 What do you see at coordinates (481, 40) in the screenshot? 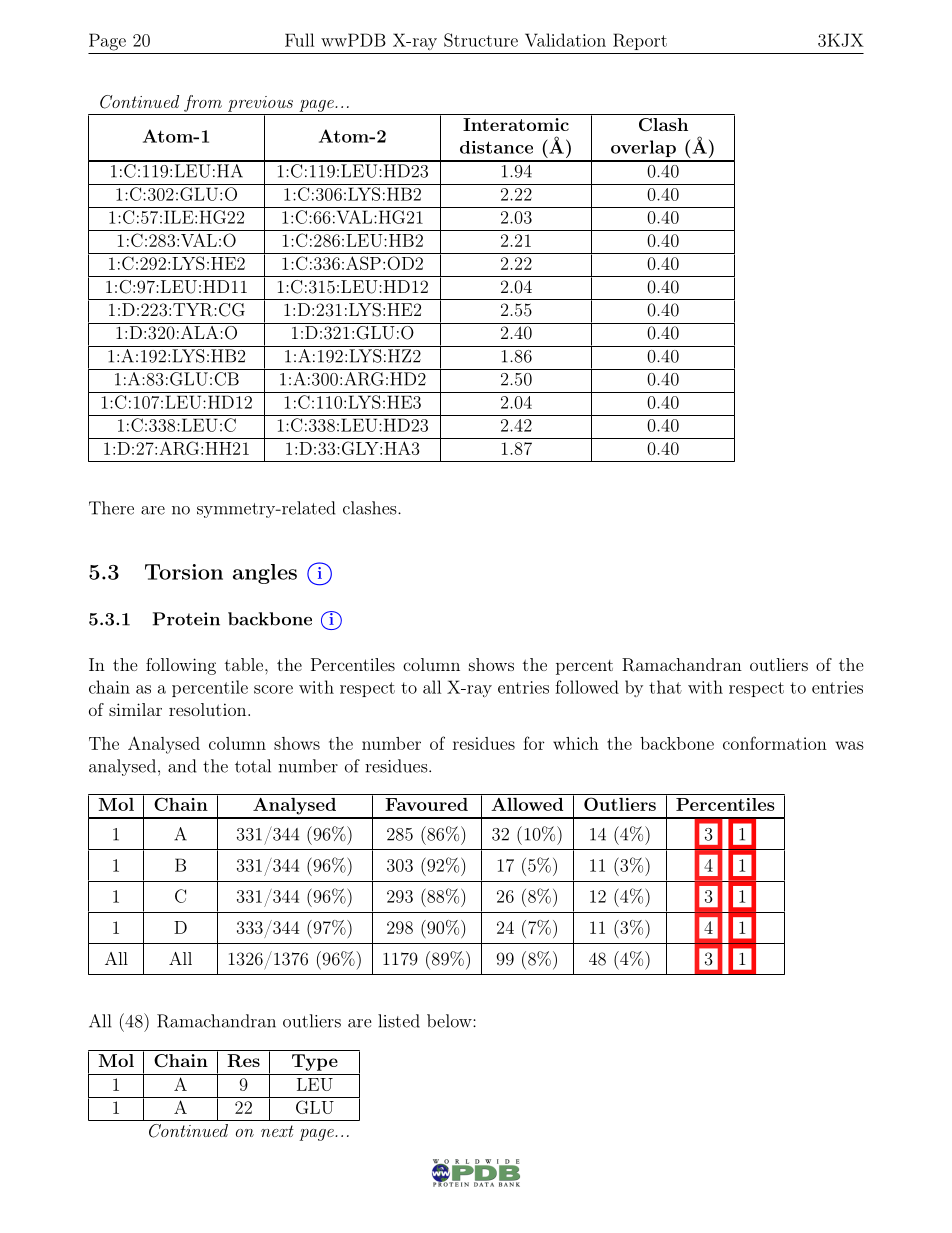
I see `Structure` at bounding box center [481, 40].
